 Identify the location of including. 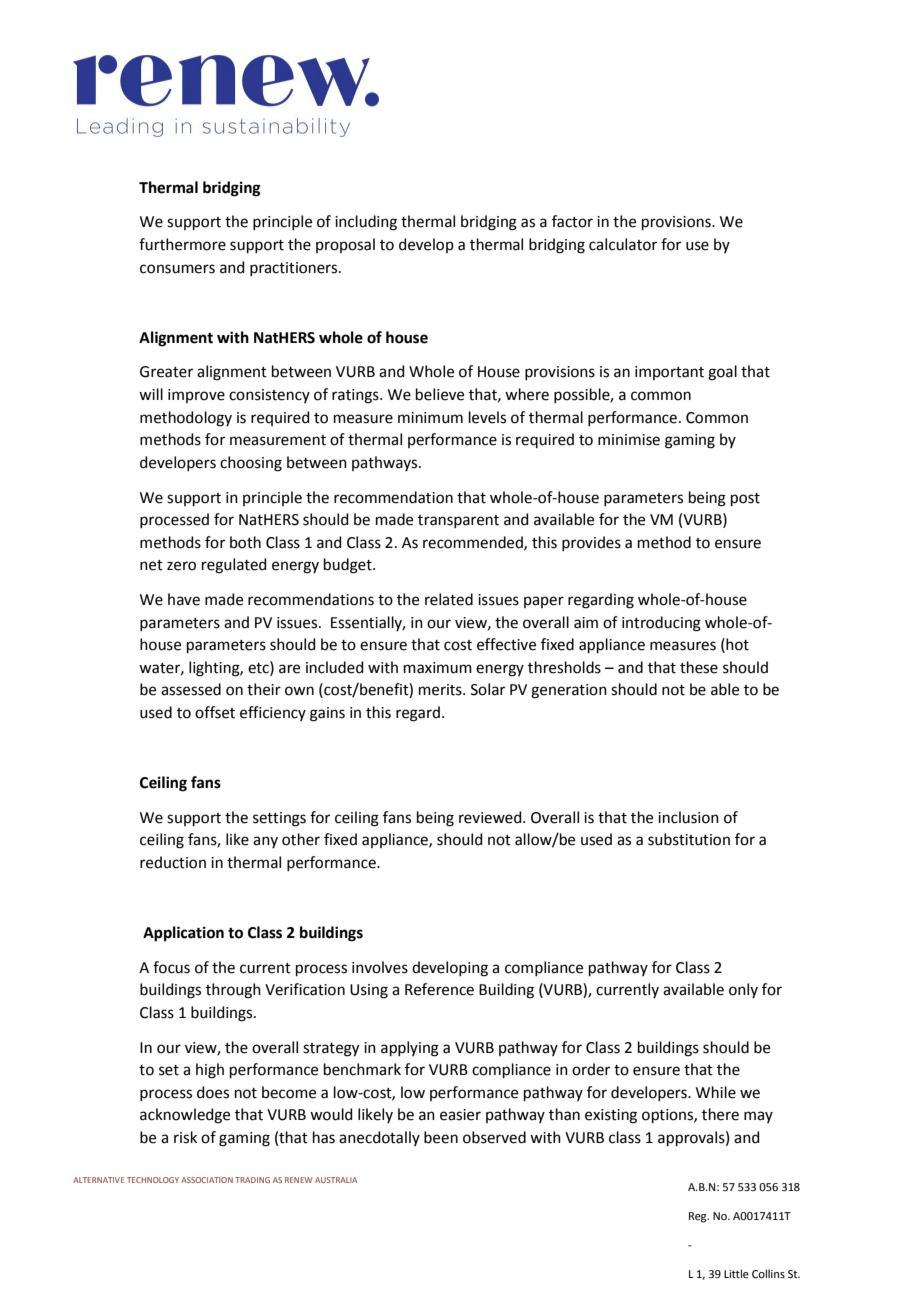
(366, 223).
